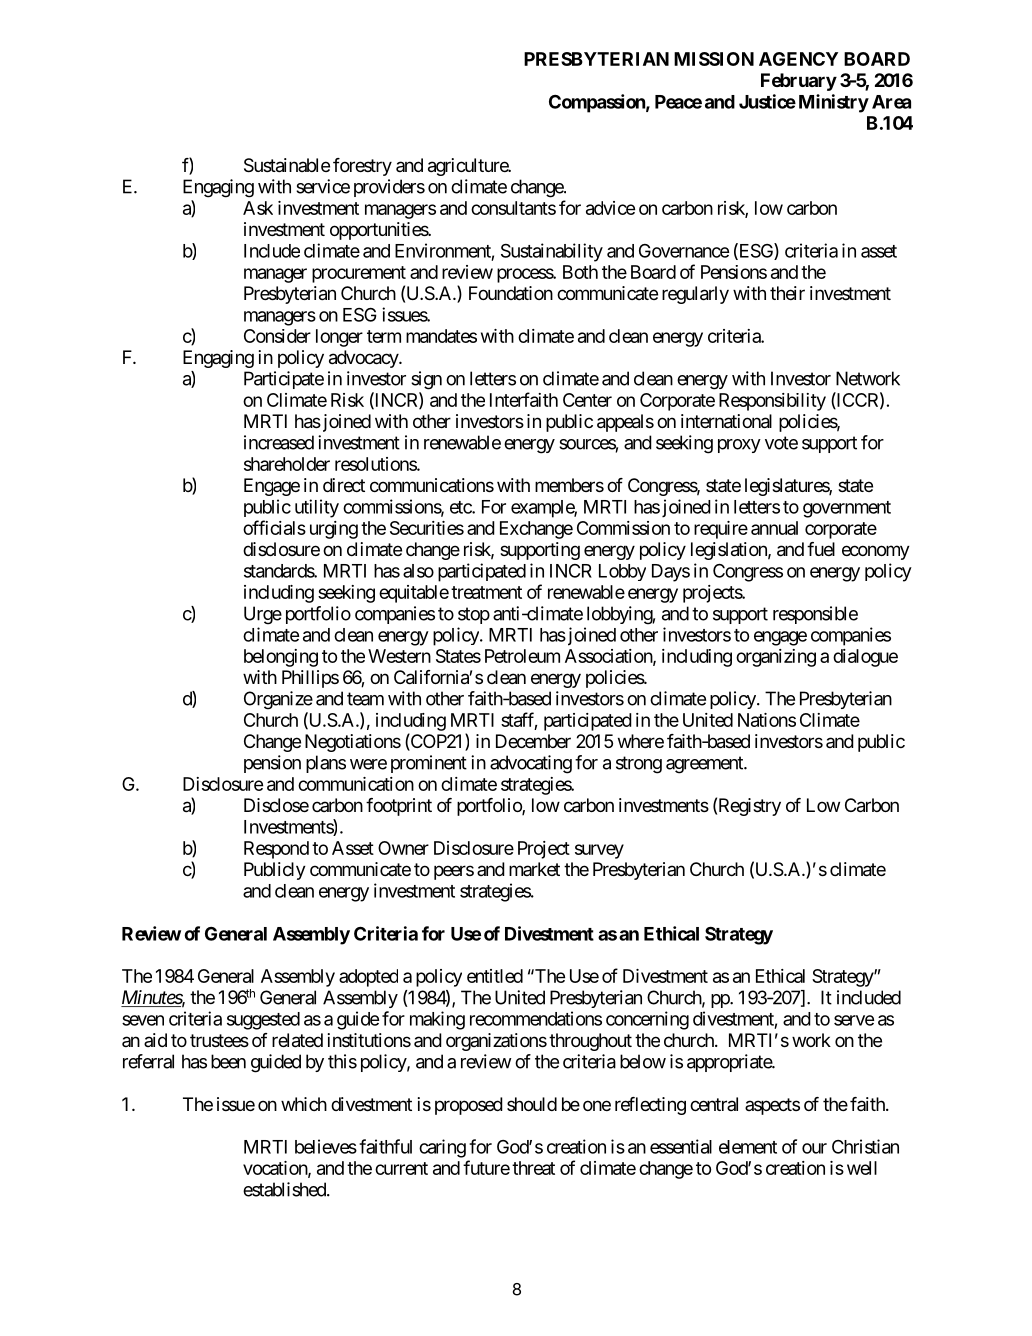  I want to click on Consider, so click(277, 336).
